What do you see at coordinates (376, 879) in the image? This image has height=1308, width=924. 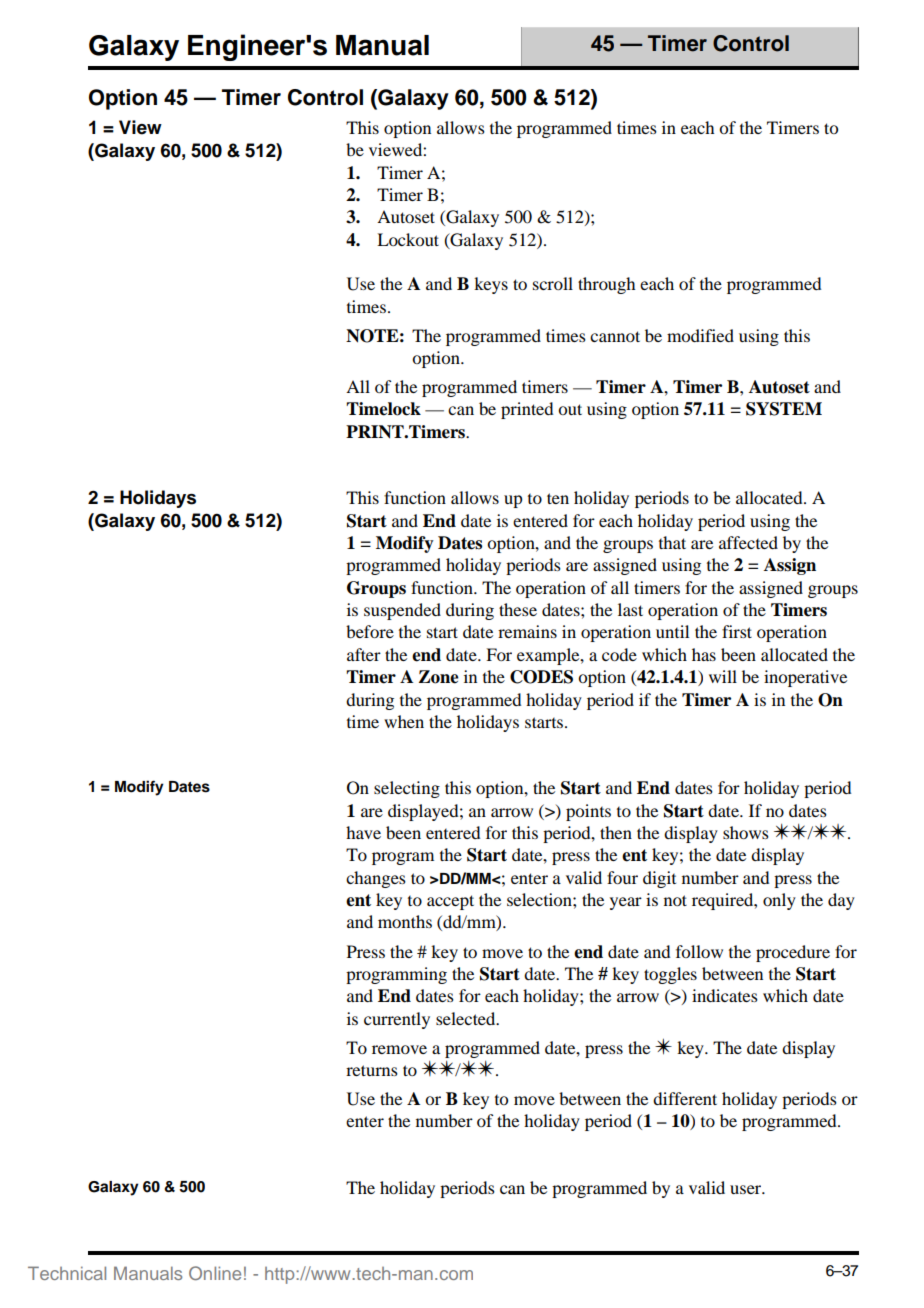 I see `changes` at bounding box center [376, 879].
